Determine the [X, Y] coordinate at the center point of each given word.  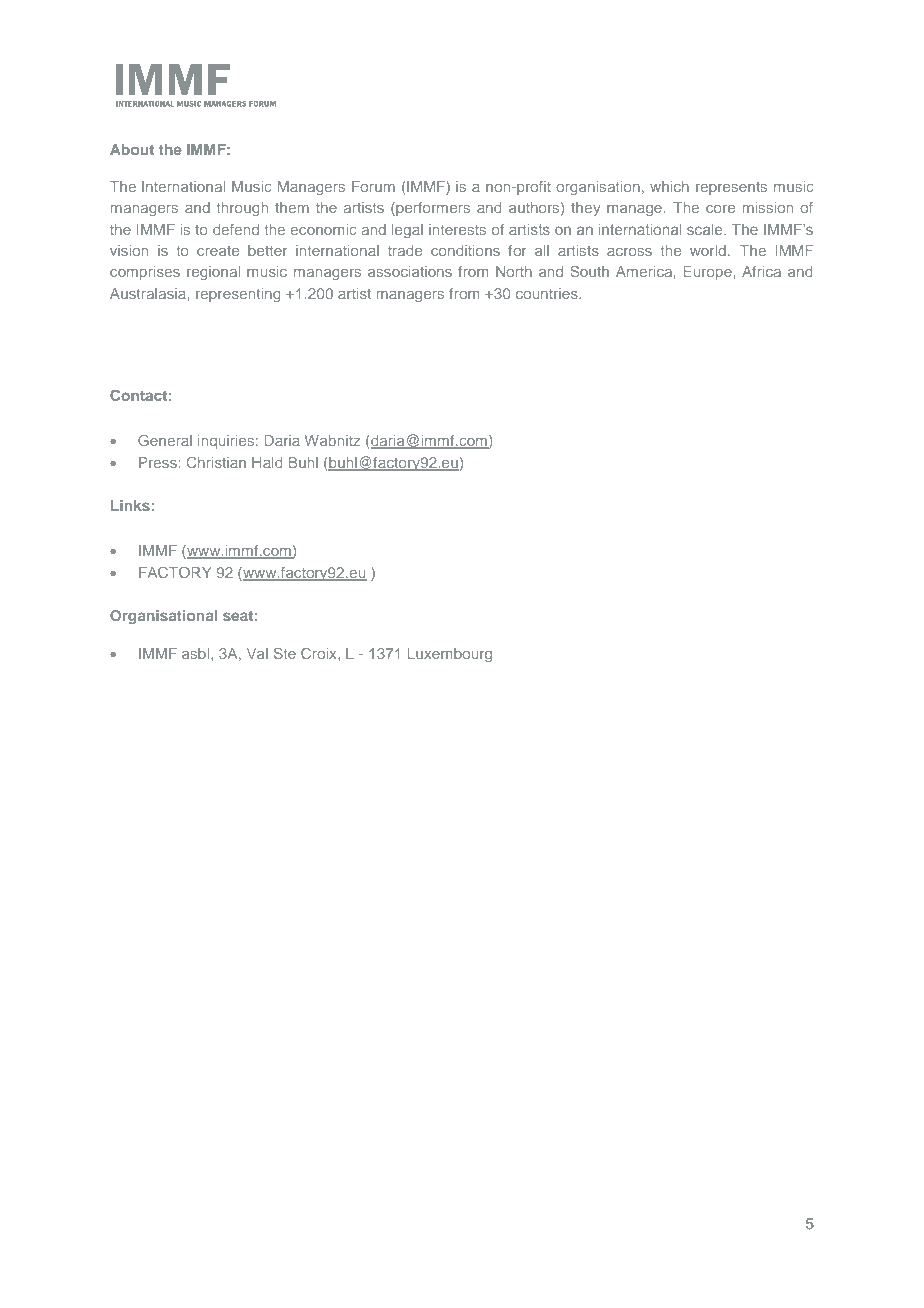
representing [238, 295]
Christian [216, 462]
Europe [708, 273]
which [669, 186]
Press [158, 462]
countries [548, 293]
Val [257, 653]
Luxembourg [450, 655]
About [132, 149]
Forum [373, 186]
